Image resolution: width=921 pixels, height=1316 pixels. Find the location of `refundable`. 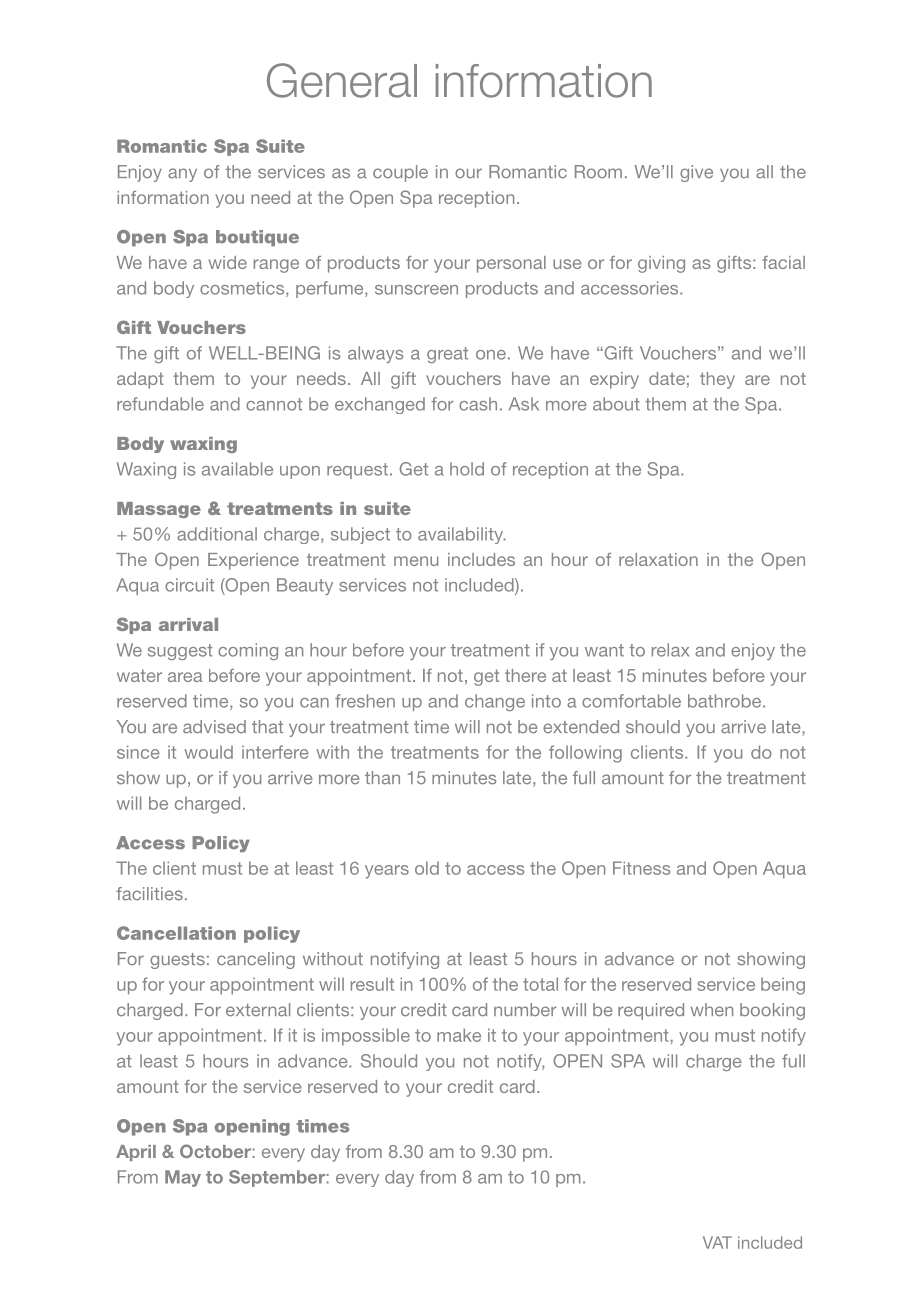

refundable is located at coordinates (160, 404).
